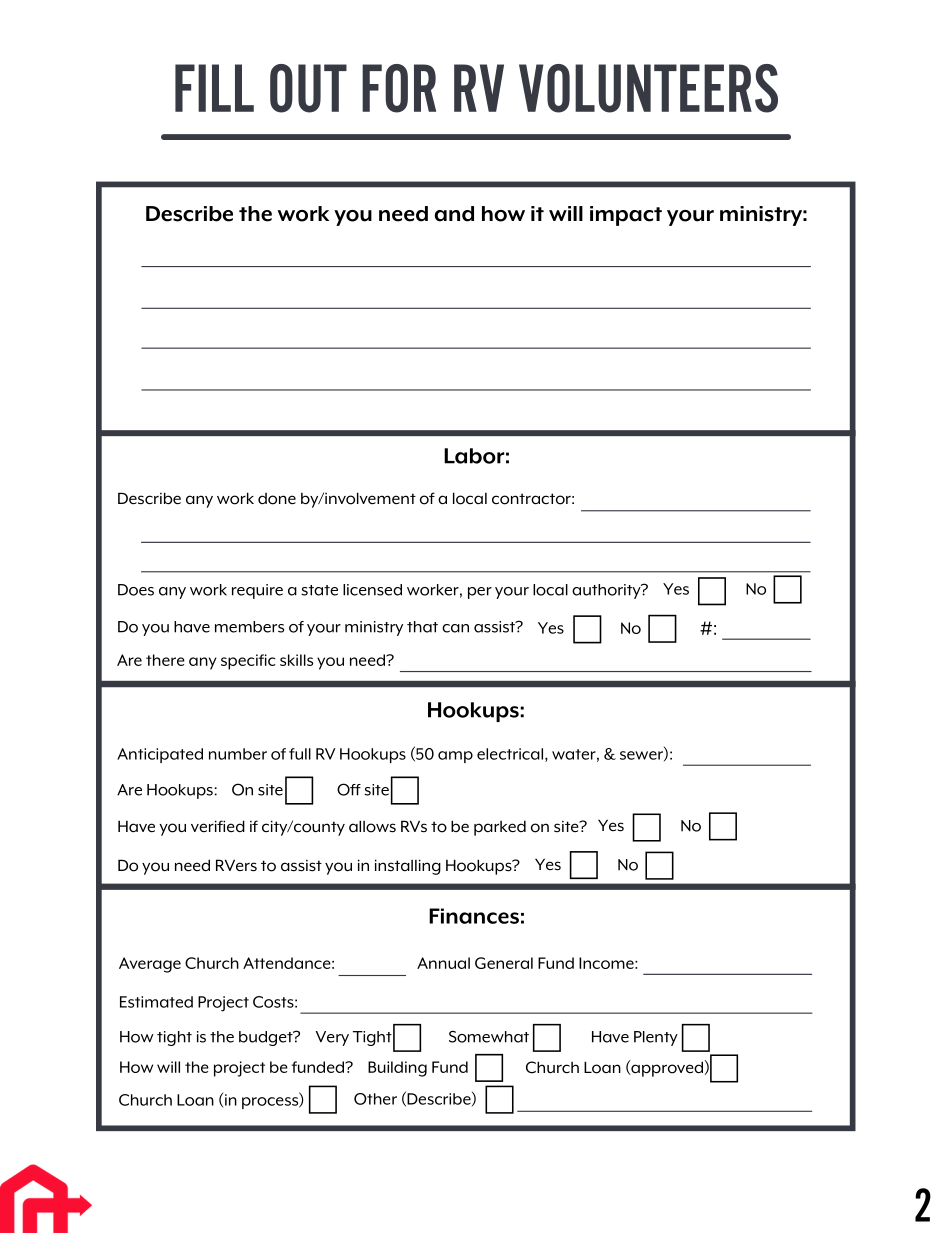 The height and width of the screenshot is (1233, 952). I want to click on Building, so click(397, 1069).
